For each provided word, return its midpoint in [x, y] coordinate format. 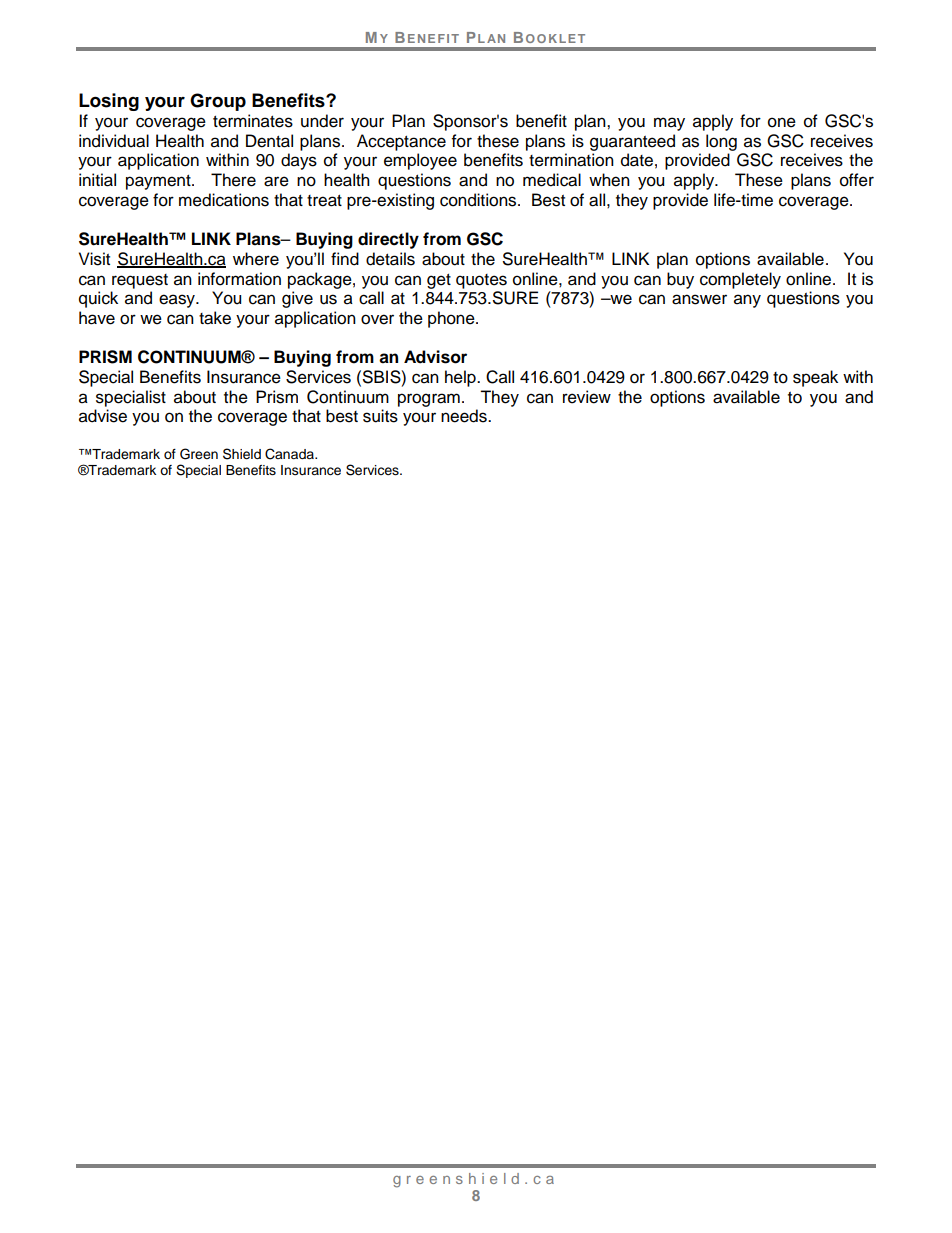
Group [218, 102]
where [256, 259]
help [461, 378]
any [747, 301]
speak [815, 378]
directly [388, 240]
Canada [290, 454]
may [669, 124]
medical [552, 180]
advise [103, 416]
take [215, 318]
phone [452, 319]
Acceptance [401, 142]
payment [159, 182]
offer [857, 180]
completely [740, 280]
